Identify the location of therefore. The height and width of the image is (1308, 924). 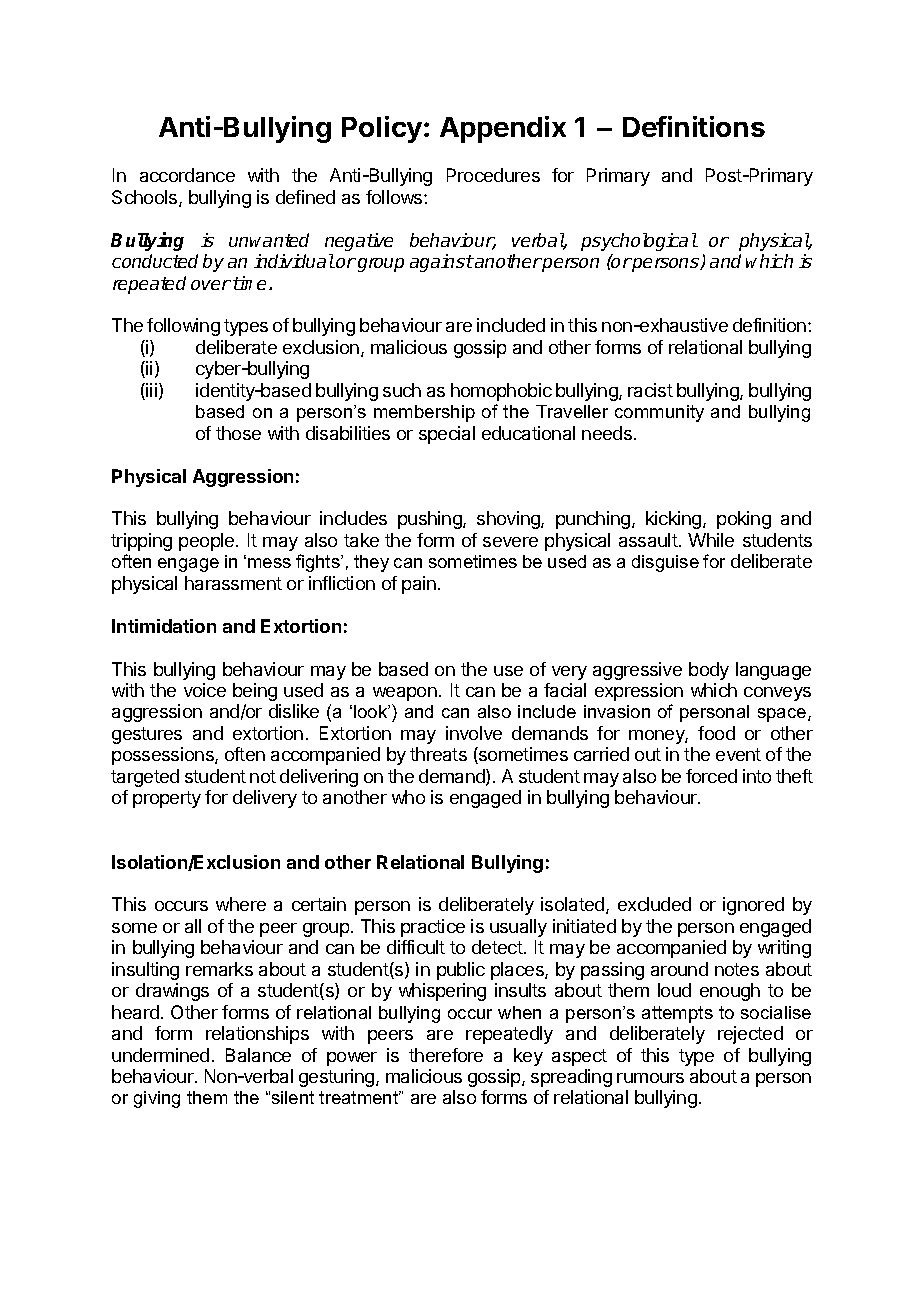
(446, 1055).
